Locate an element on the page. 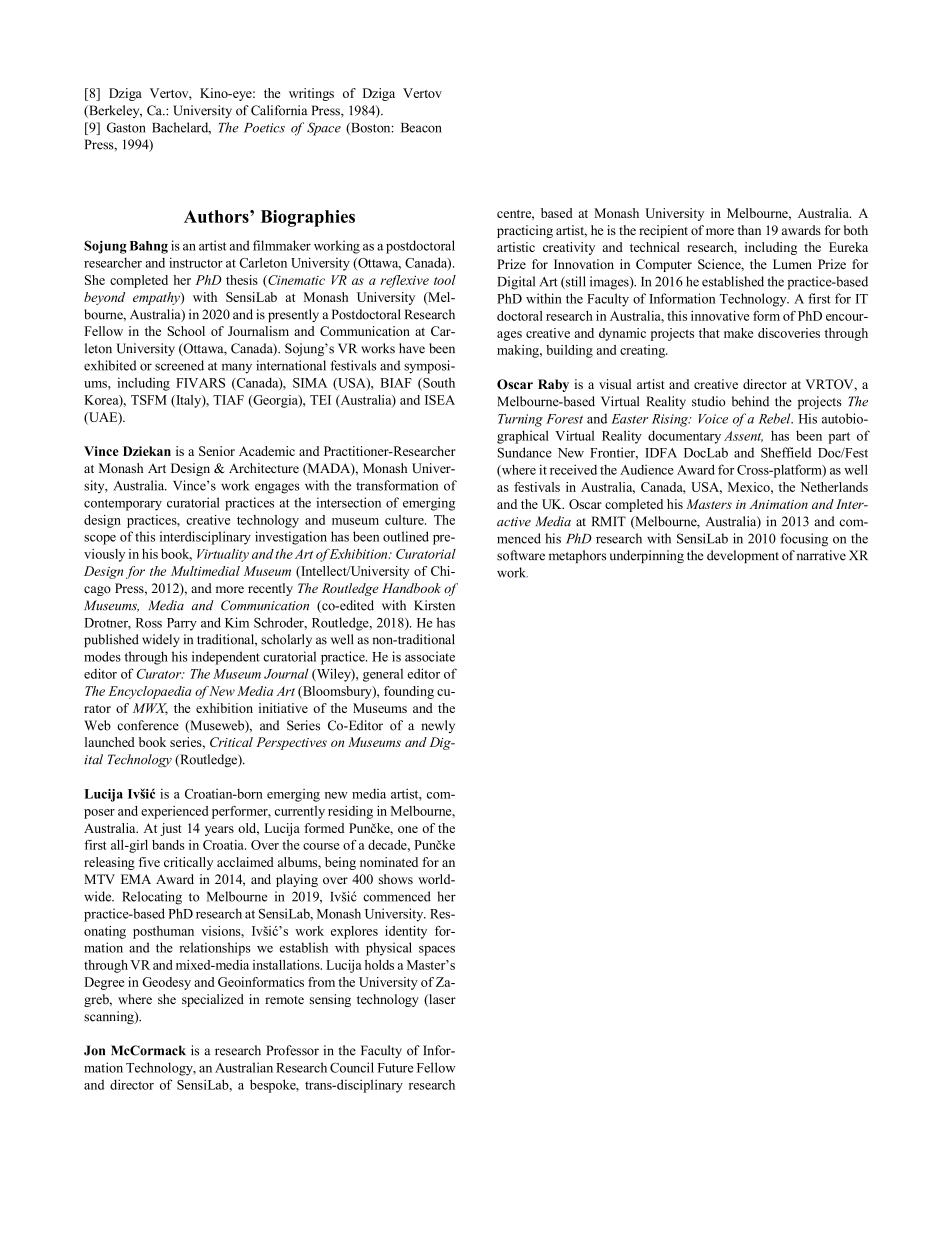  California is located at coordinates (279, 110).
